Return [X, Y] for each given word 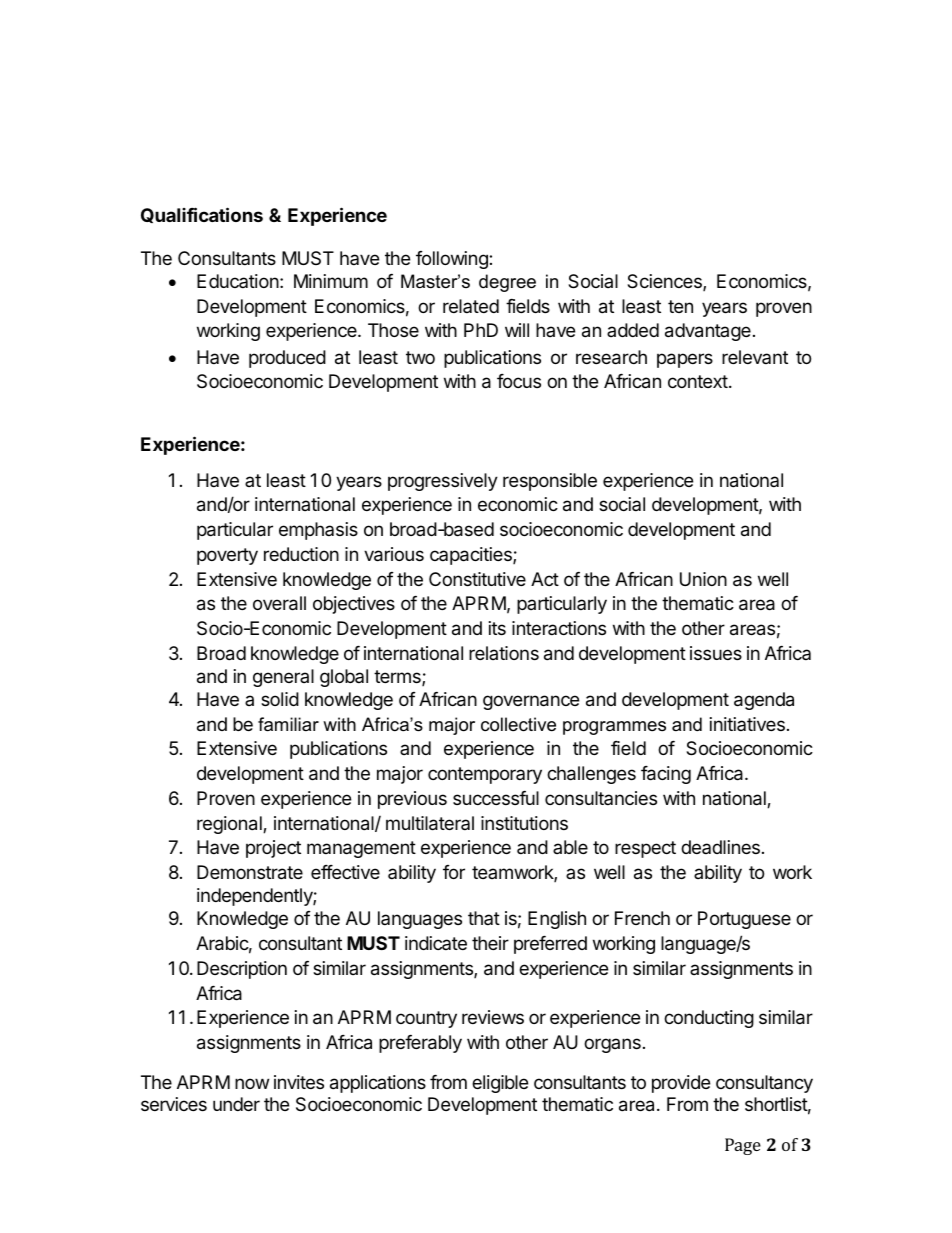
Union [703, 579]
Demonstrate [250, 872]
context [698, 381]
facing [666, 775]
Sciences [665, 282]
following [453, 260]
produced [287, 359]
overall [279, 603]
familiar [288, 724]
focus [519, 381]
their [490, 943]
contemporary [485, 775]
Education [238, 281]
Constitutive [477, 579]
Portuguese [744, 920]
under [236, 1104]
